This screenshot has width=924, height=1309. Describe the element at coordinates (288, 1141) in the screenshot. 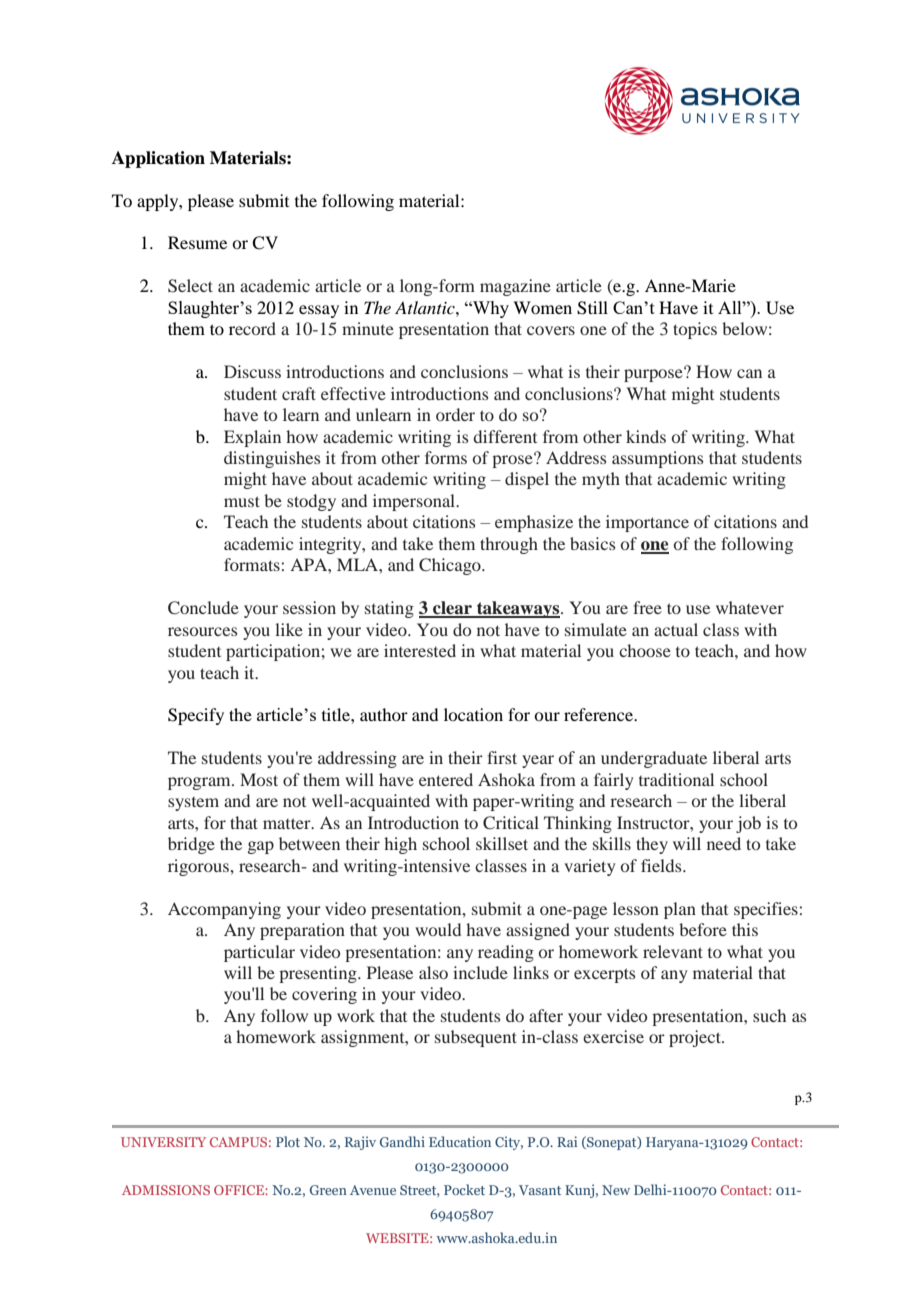

I see `Plot` at that location.
